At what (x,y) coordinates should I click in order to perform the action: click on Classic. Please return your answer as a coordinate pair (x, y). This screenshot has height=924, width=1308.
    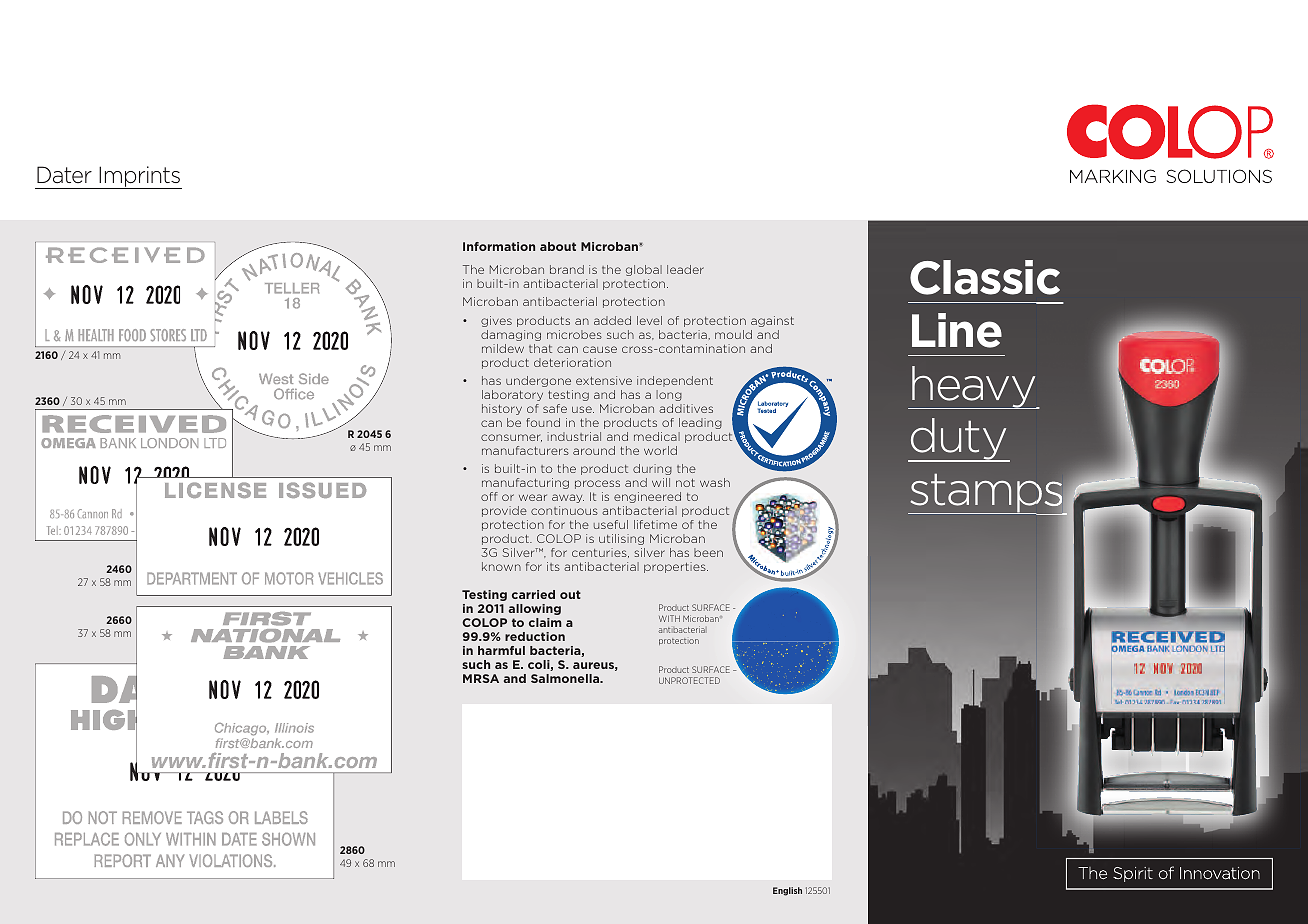
    Looking at the image, I should click on (985, 277).
